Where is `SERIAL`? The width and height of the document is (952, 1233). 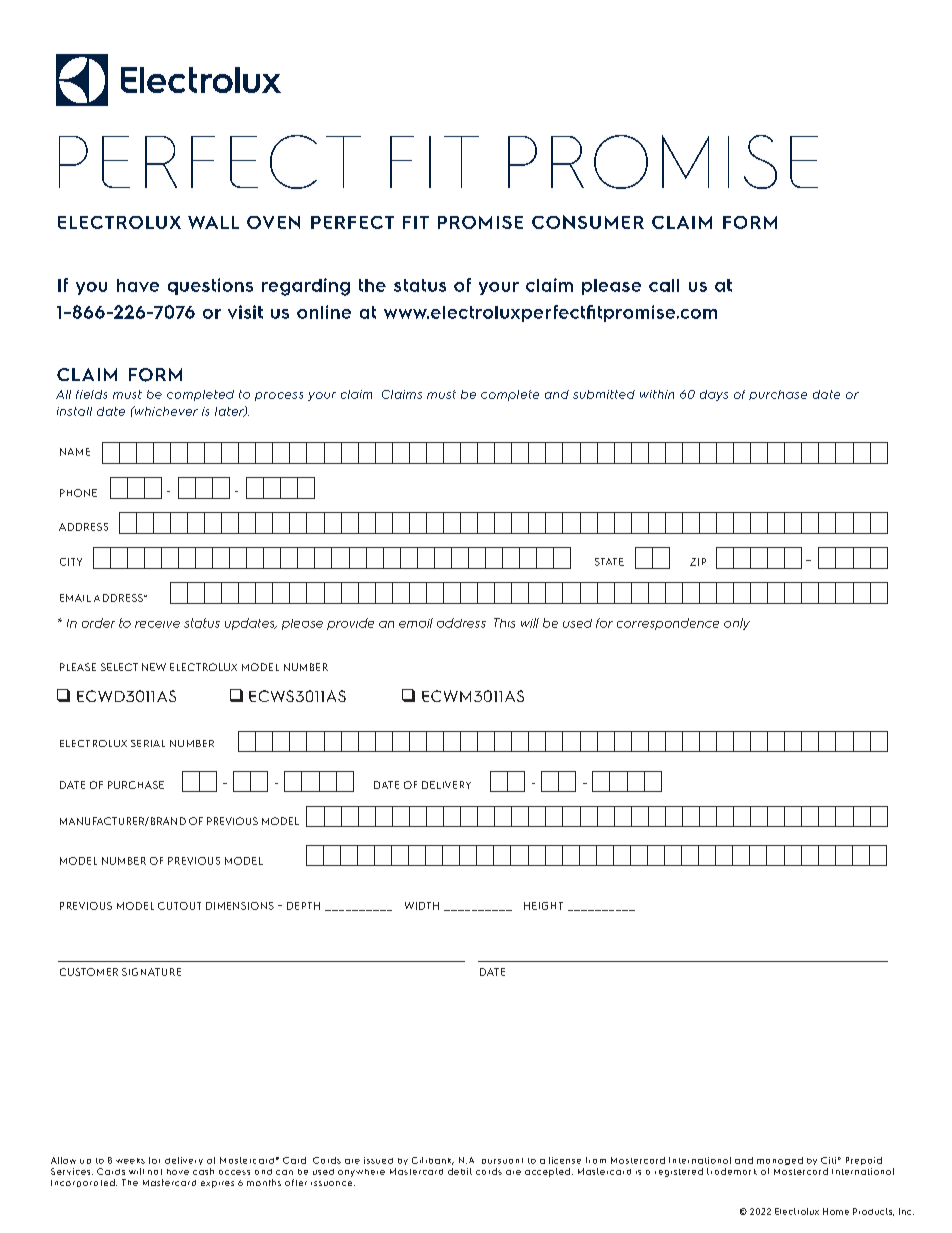
SERIAL is located at coordinates (148, 743).
